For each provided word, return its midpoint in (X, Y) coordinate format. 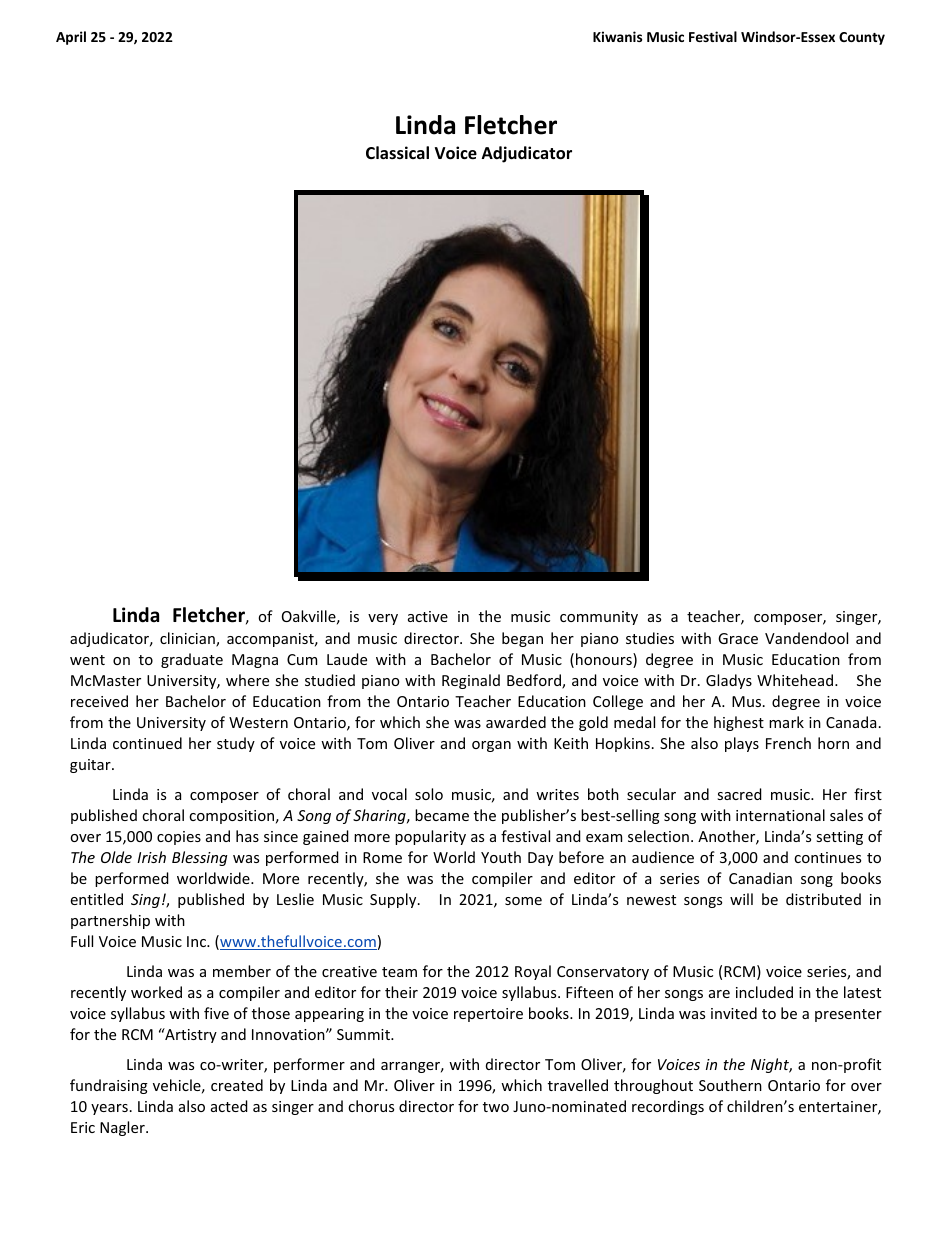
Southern (730, 1085)
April (71, 38)
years (109, 1109)
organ (491, 746)
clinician (188, 639)
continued (147, 743)
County (862, 38)
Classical (397, 153)
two (496, 1107)
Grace (738, 638)
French (788, 743)
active (428, 616)
